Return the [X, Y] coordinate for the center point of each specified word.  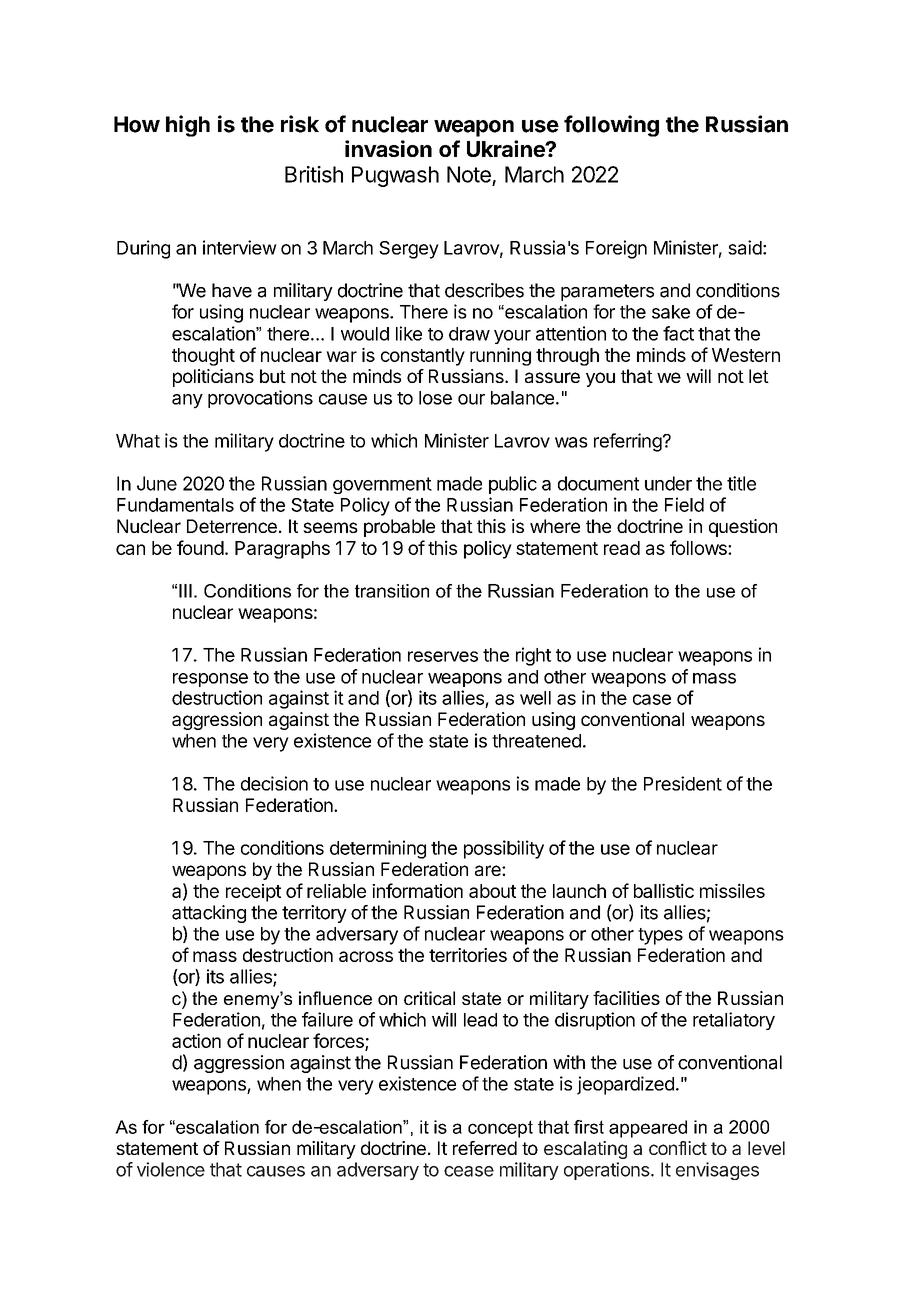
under [668, 483]
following [611, 126]
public [513, 485]
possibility [504, 849]
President [683, 783]
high [188, 126]
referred [485, 1148]
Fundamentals [175, 505]
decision [274, 783]
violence [171, 1169]
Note [469, 174]
